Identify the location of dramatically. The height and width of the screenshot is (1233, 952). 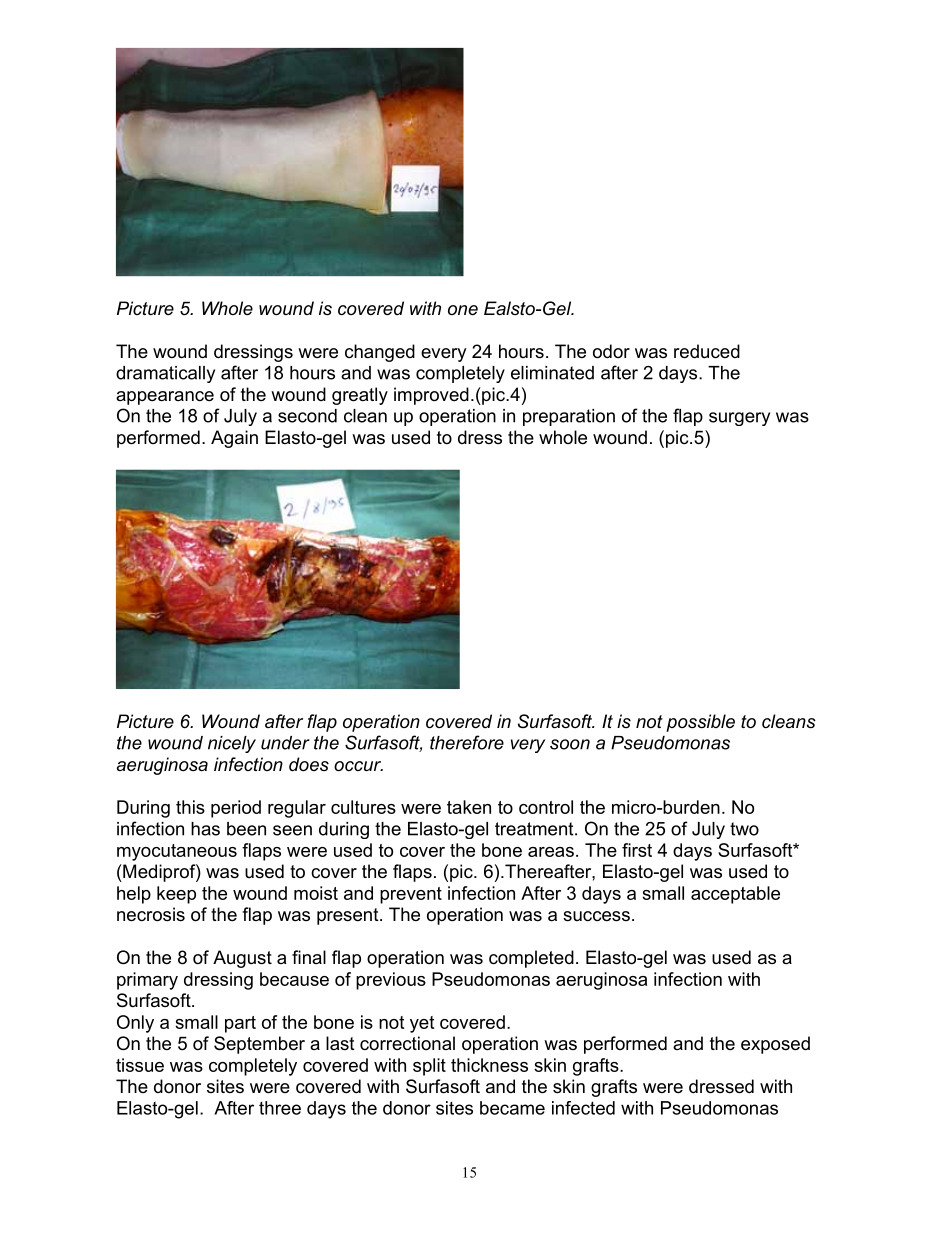
(165, 374).
